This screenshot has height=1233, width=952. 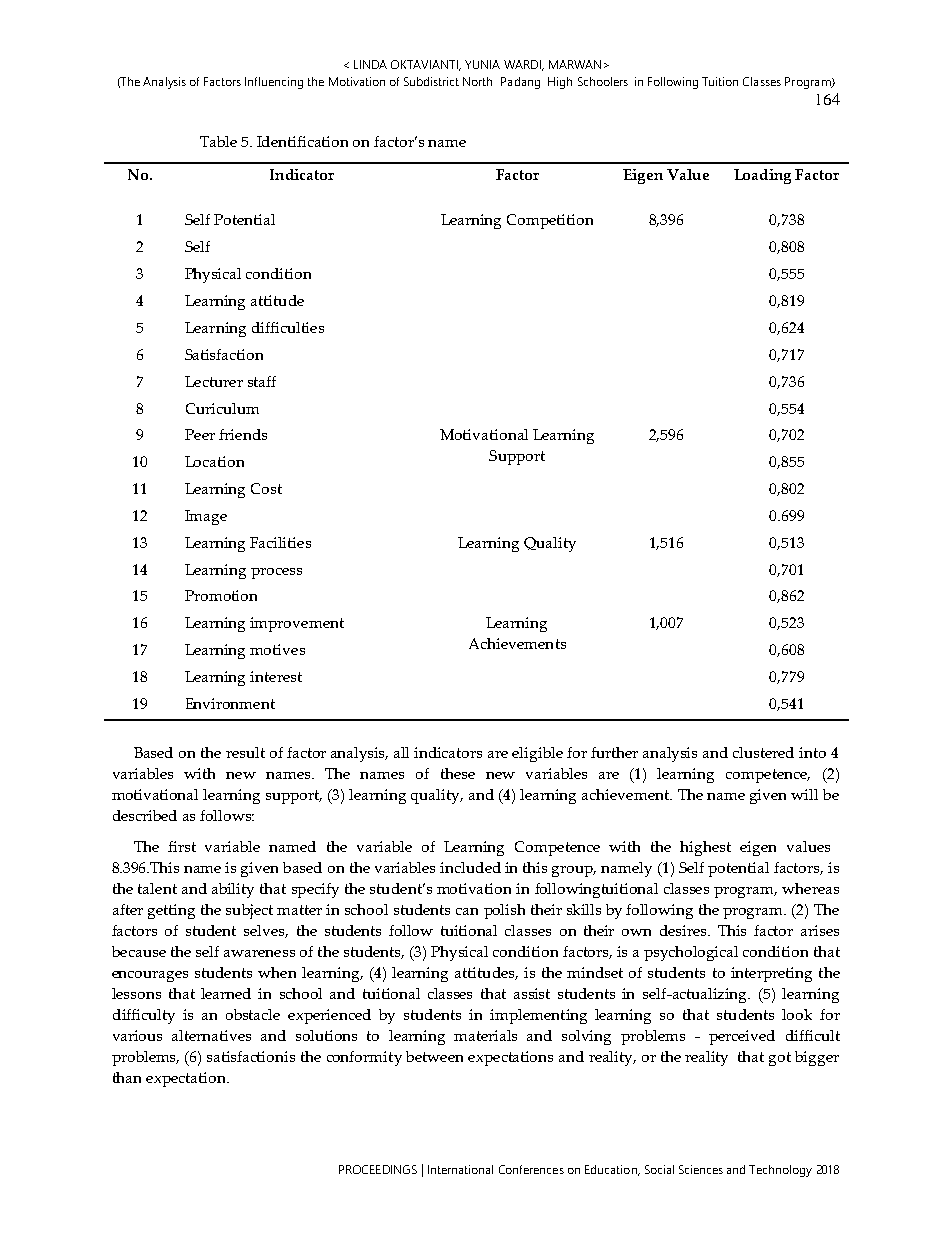 What do you see at coordinates (763, 752) in the screenshot?
I see `clustered` at bounding box center [763, 752].
